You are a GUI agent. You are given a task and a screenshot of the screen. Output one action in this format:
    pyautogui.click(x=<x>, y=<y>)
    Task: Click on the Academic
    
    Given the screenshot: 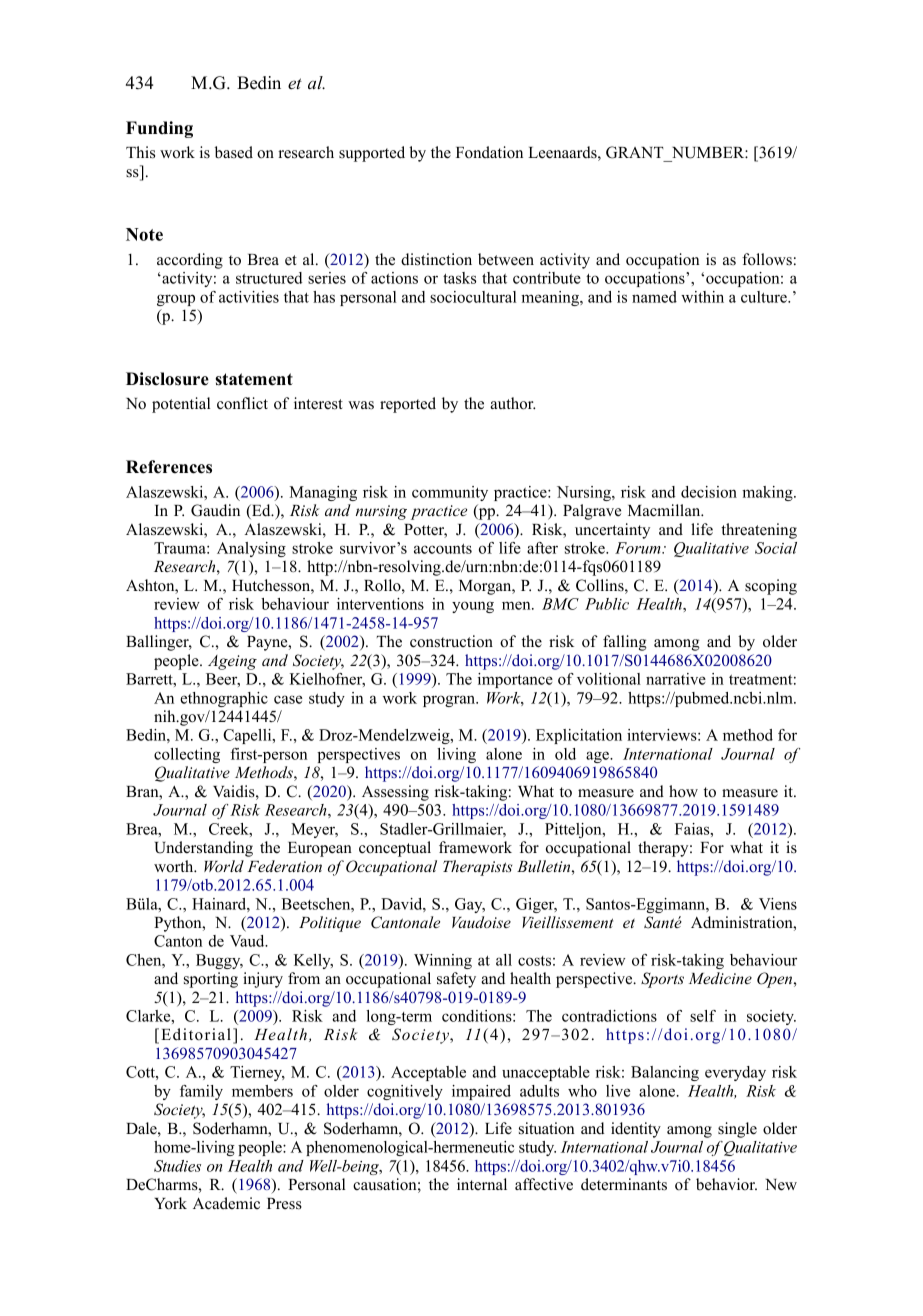 What is the action you would take?
    pyautogui.click(x=226, y=1203)
